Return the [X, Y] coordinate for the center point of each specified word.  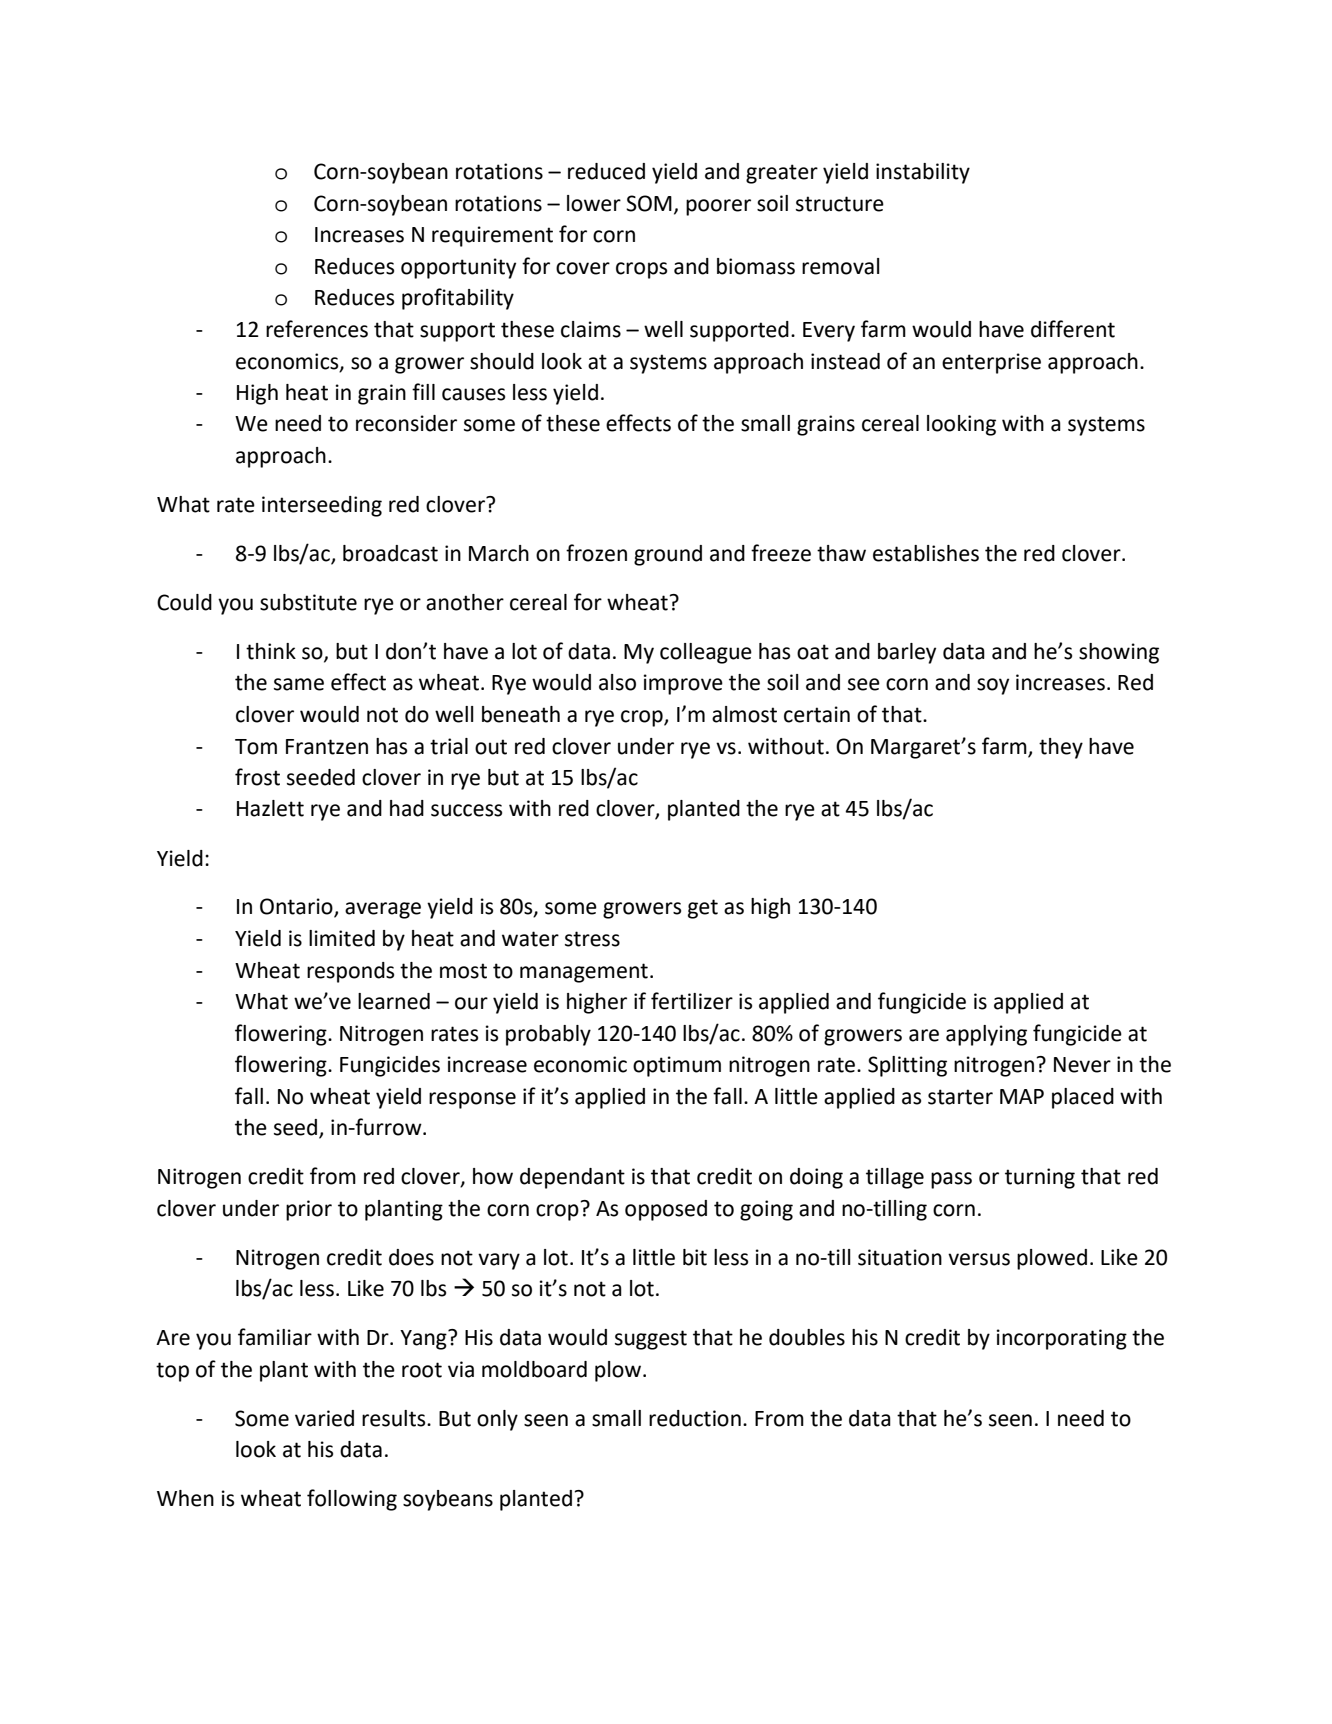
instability [923, 173]
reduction [695, 1418]
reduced [606, 171]
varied [324, 1418]
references [317, 329]
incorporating [1062, 1339]
